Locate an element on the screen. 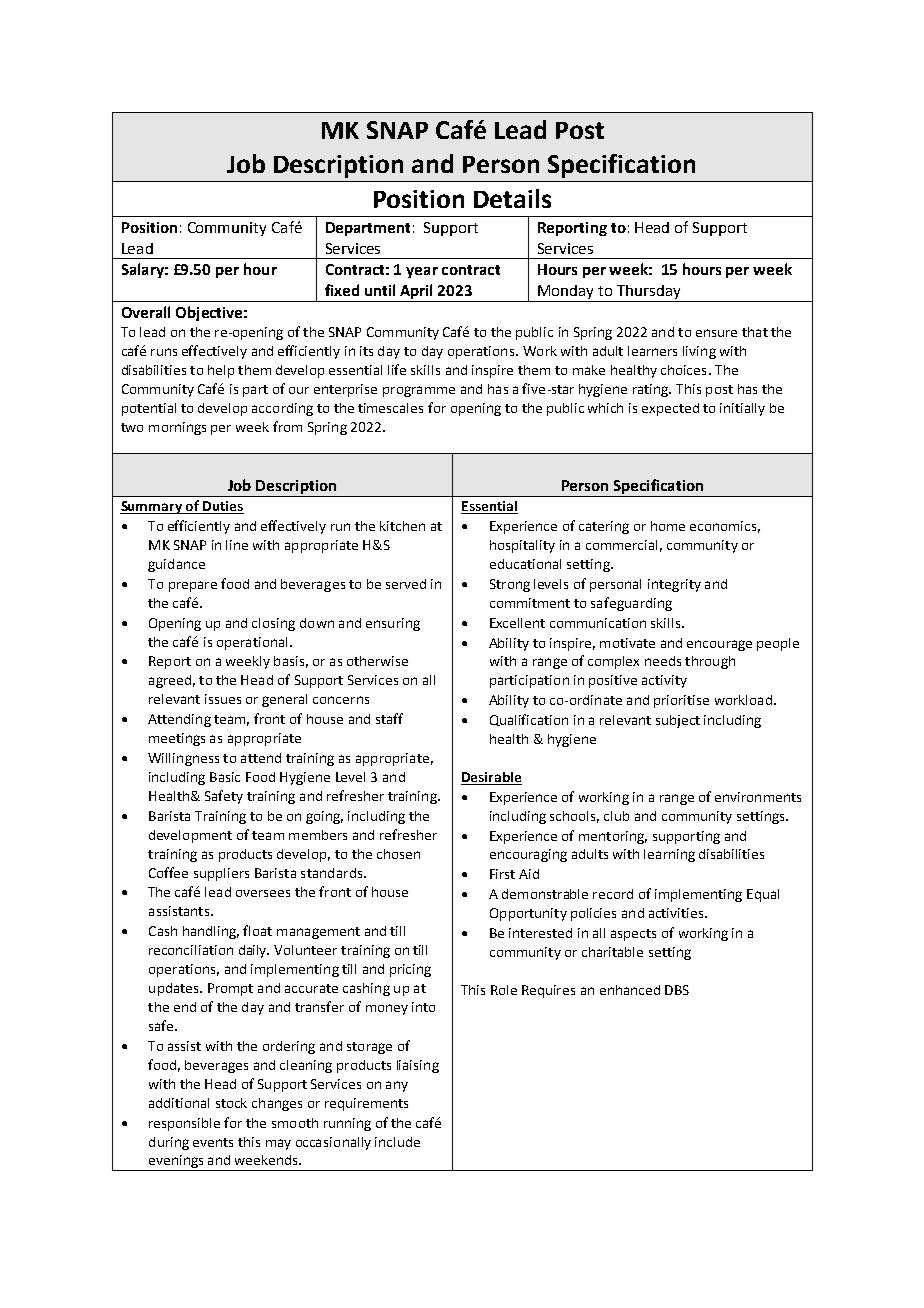 This screenshot has width=924, height=1308. year is located at coordinates (422, 272).
